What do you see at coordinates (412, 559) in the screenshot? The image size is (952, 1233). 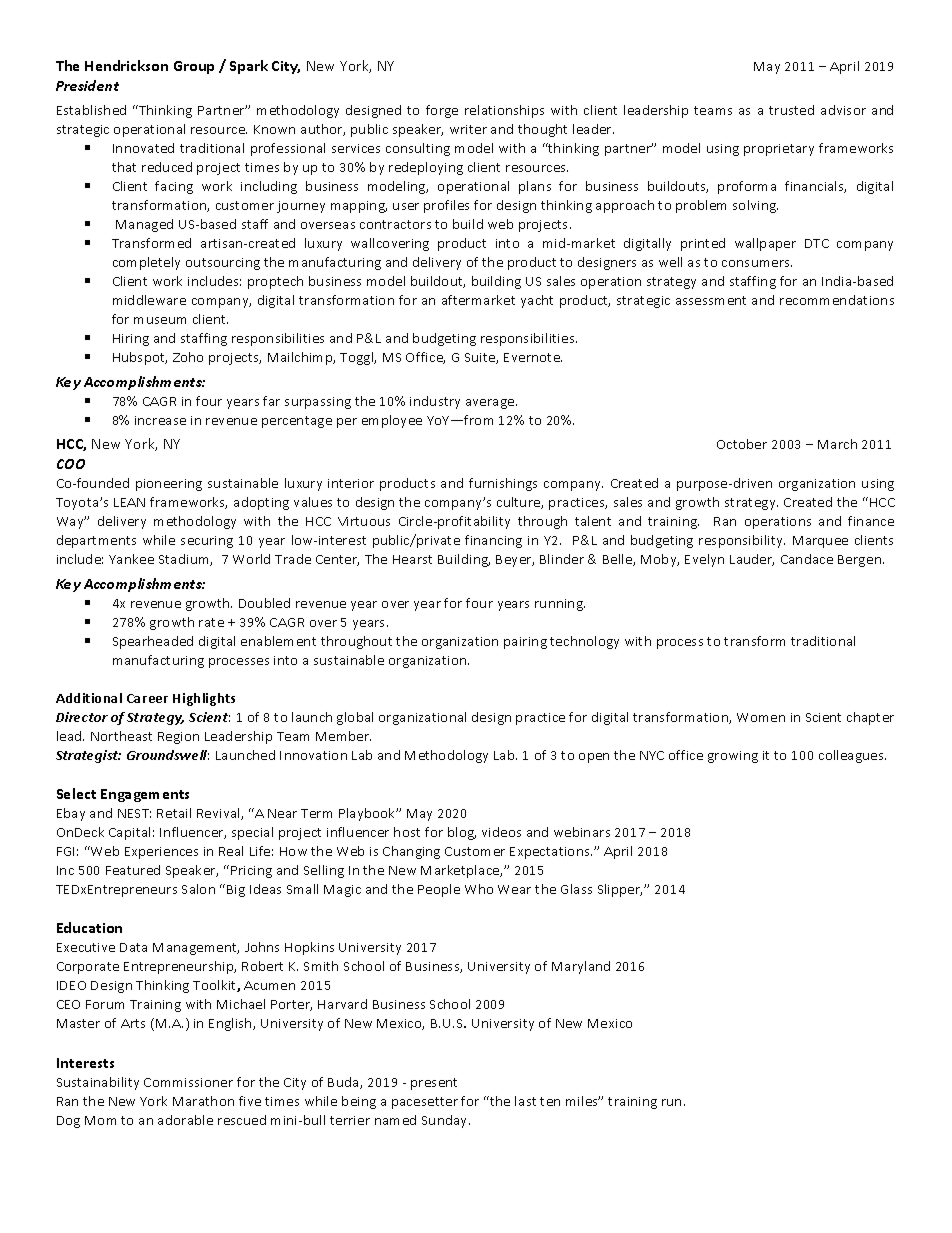 I see `Hearst` at bounding box center [412, 559].
